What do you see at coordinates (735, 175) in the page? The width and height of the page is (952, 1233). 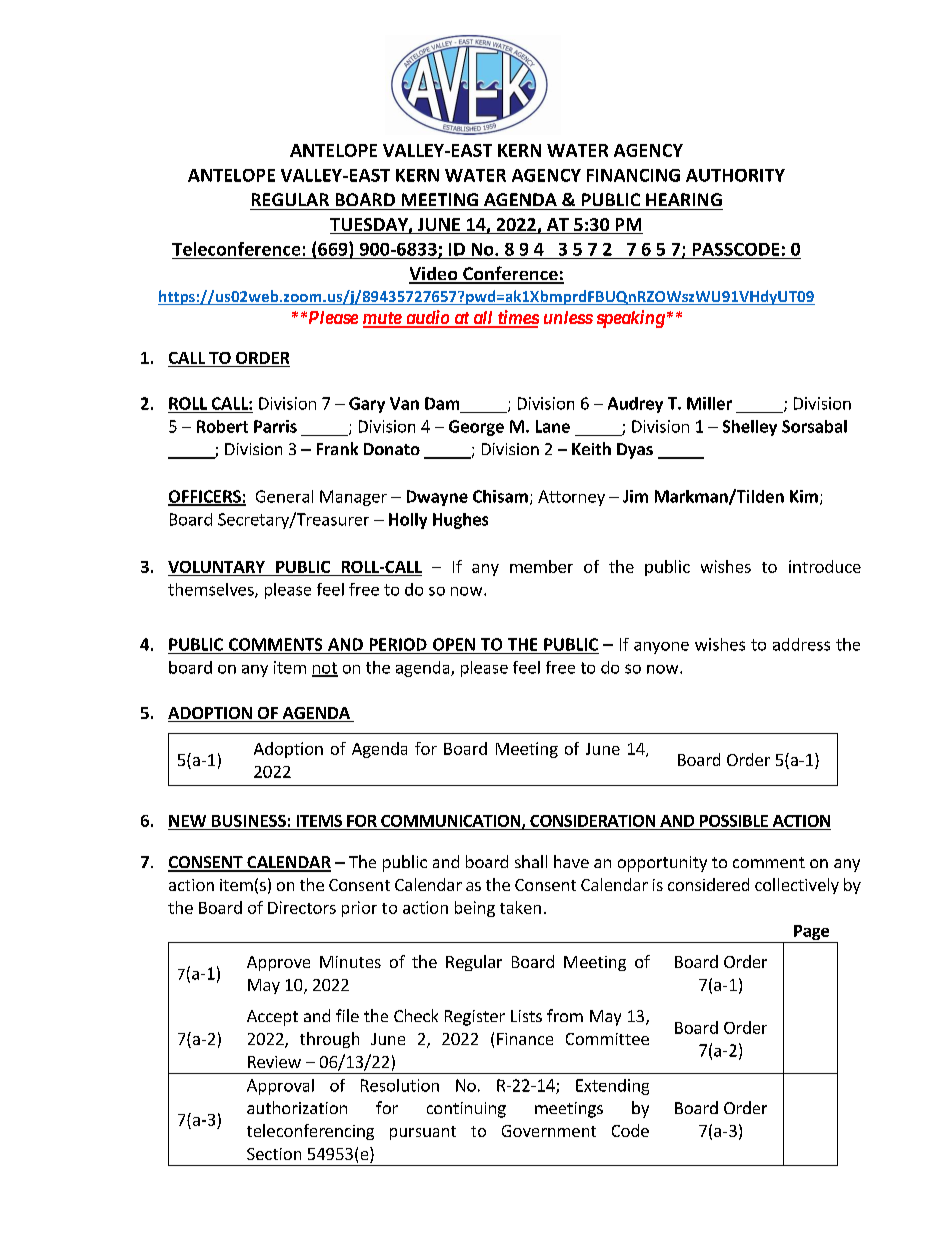 I see `AUTHORITY` at bounding box center [735, 175].
